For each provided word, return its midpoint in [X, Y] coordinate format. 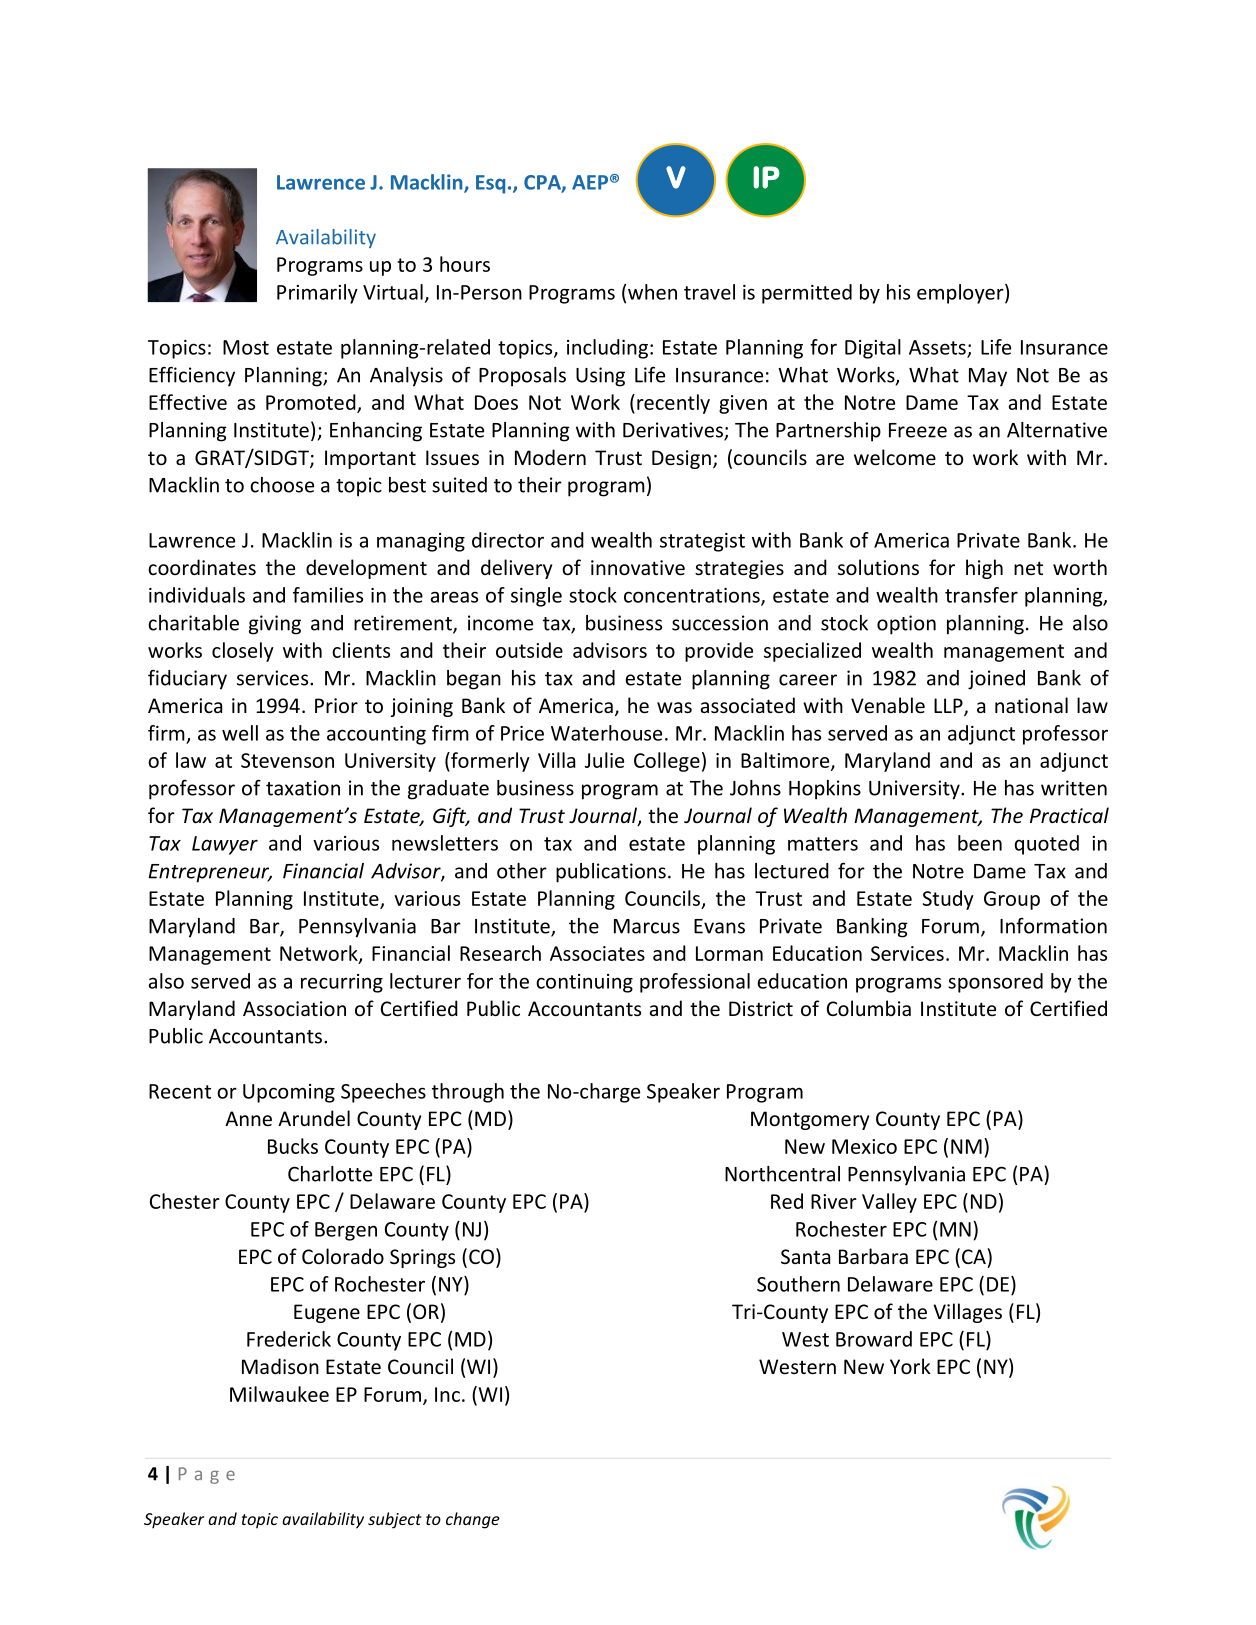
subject [395, 1520]
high [984, 569]
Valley [889, 1203]
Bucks [293, 1146]
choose [282, 485]
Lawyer [225, 845]
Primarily [317, 294]
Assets [938, 348]
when [652, 292]
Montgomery [810, 1120]
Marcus [647, 926]
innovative [638, 567]
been [980, 843]
